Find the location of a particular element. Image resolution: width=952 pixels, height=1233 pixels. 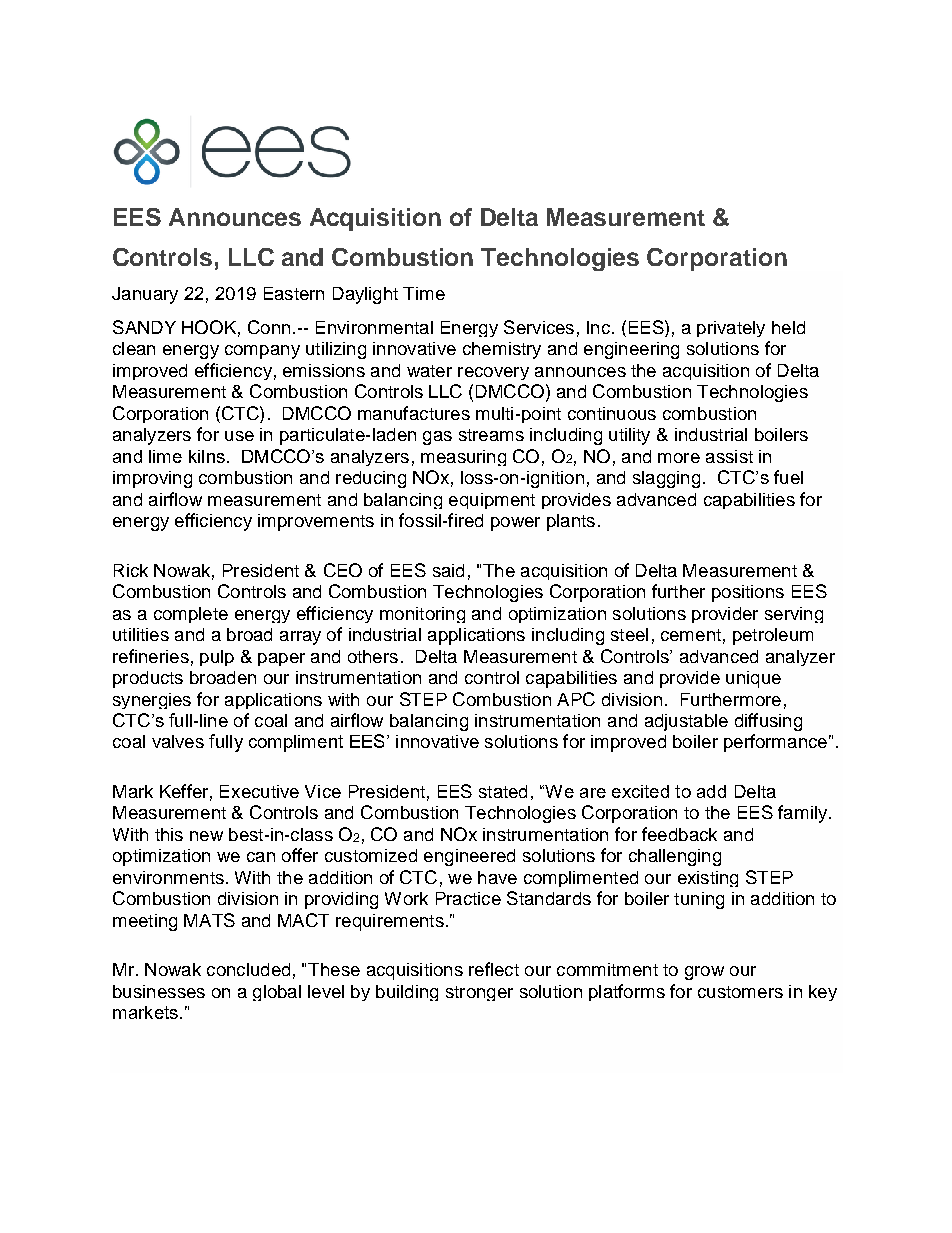

monitoring is located at coordinates (422, 615).
